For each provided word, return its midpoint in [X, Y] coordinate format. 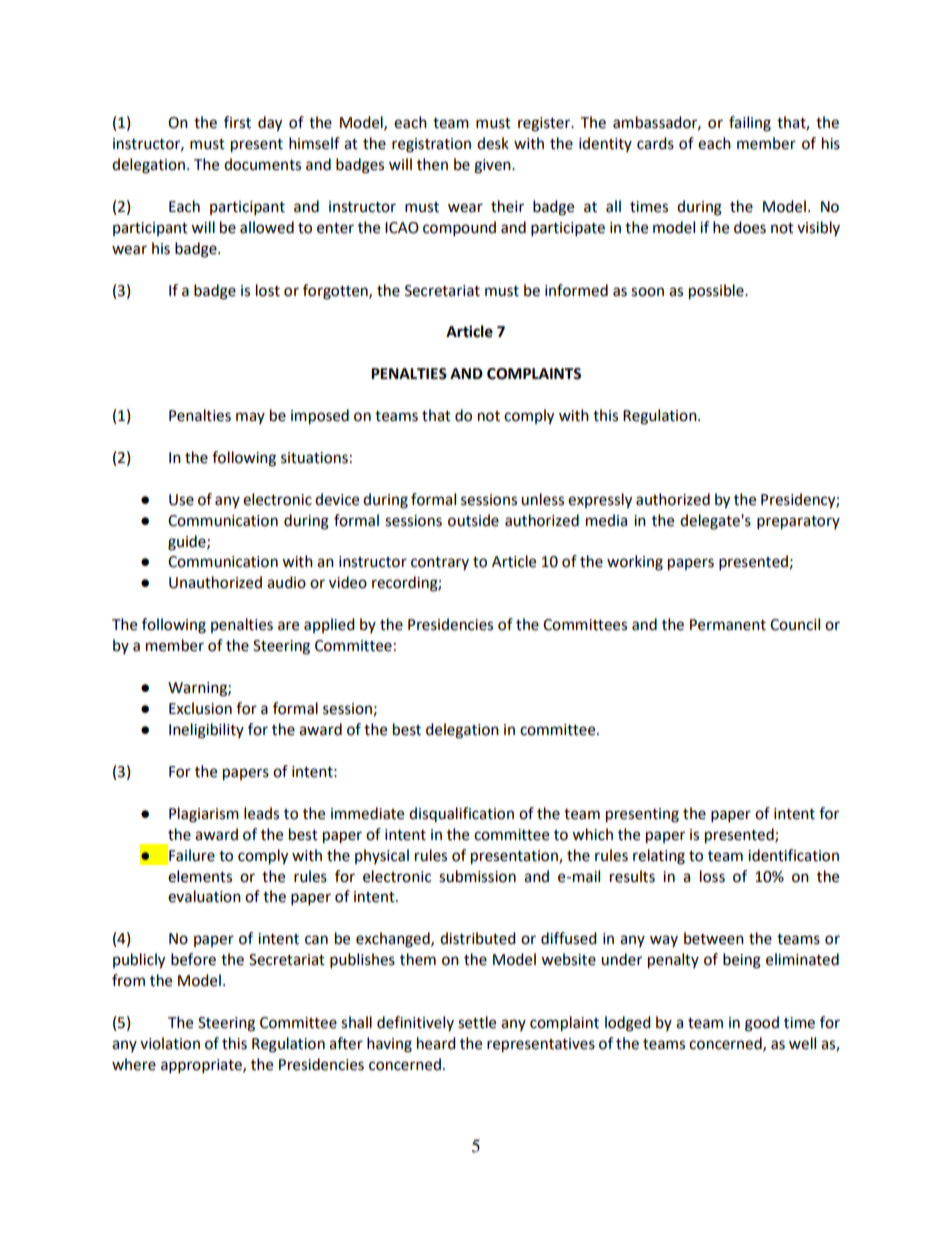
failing [750, 124]
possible [717, 292]
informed [576, 290]
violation [170, 1043]
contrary [440, 563]
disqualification [461, 814]
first [237, 122]
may [250, 418]
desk [493, 143]
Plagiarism [204, 815]
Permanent [728, 625]
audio [286, 582]
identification [793, 855]
